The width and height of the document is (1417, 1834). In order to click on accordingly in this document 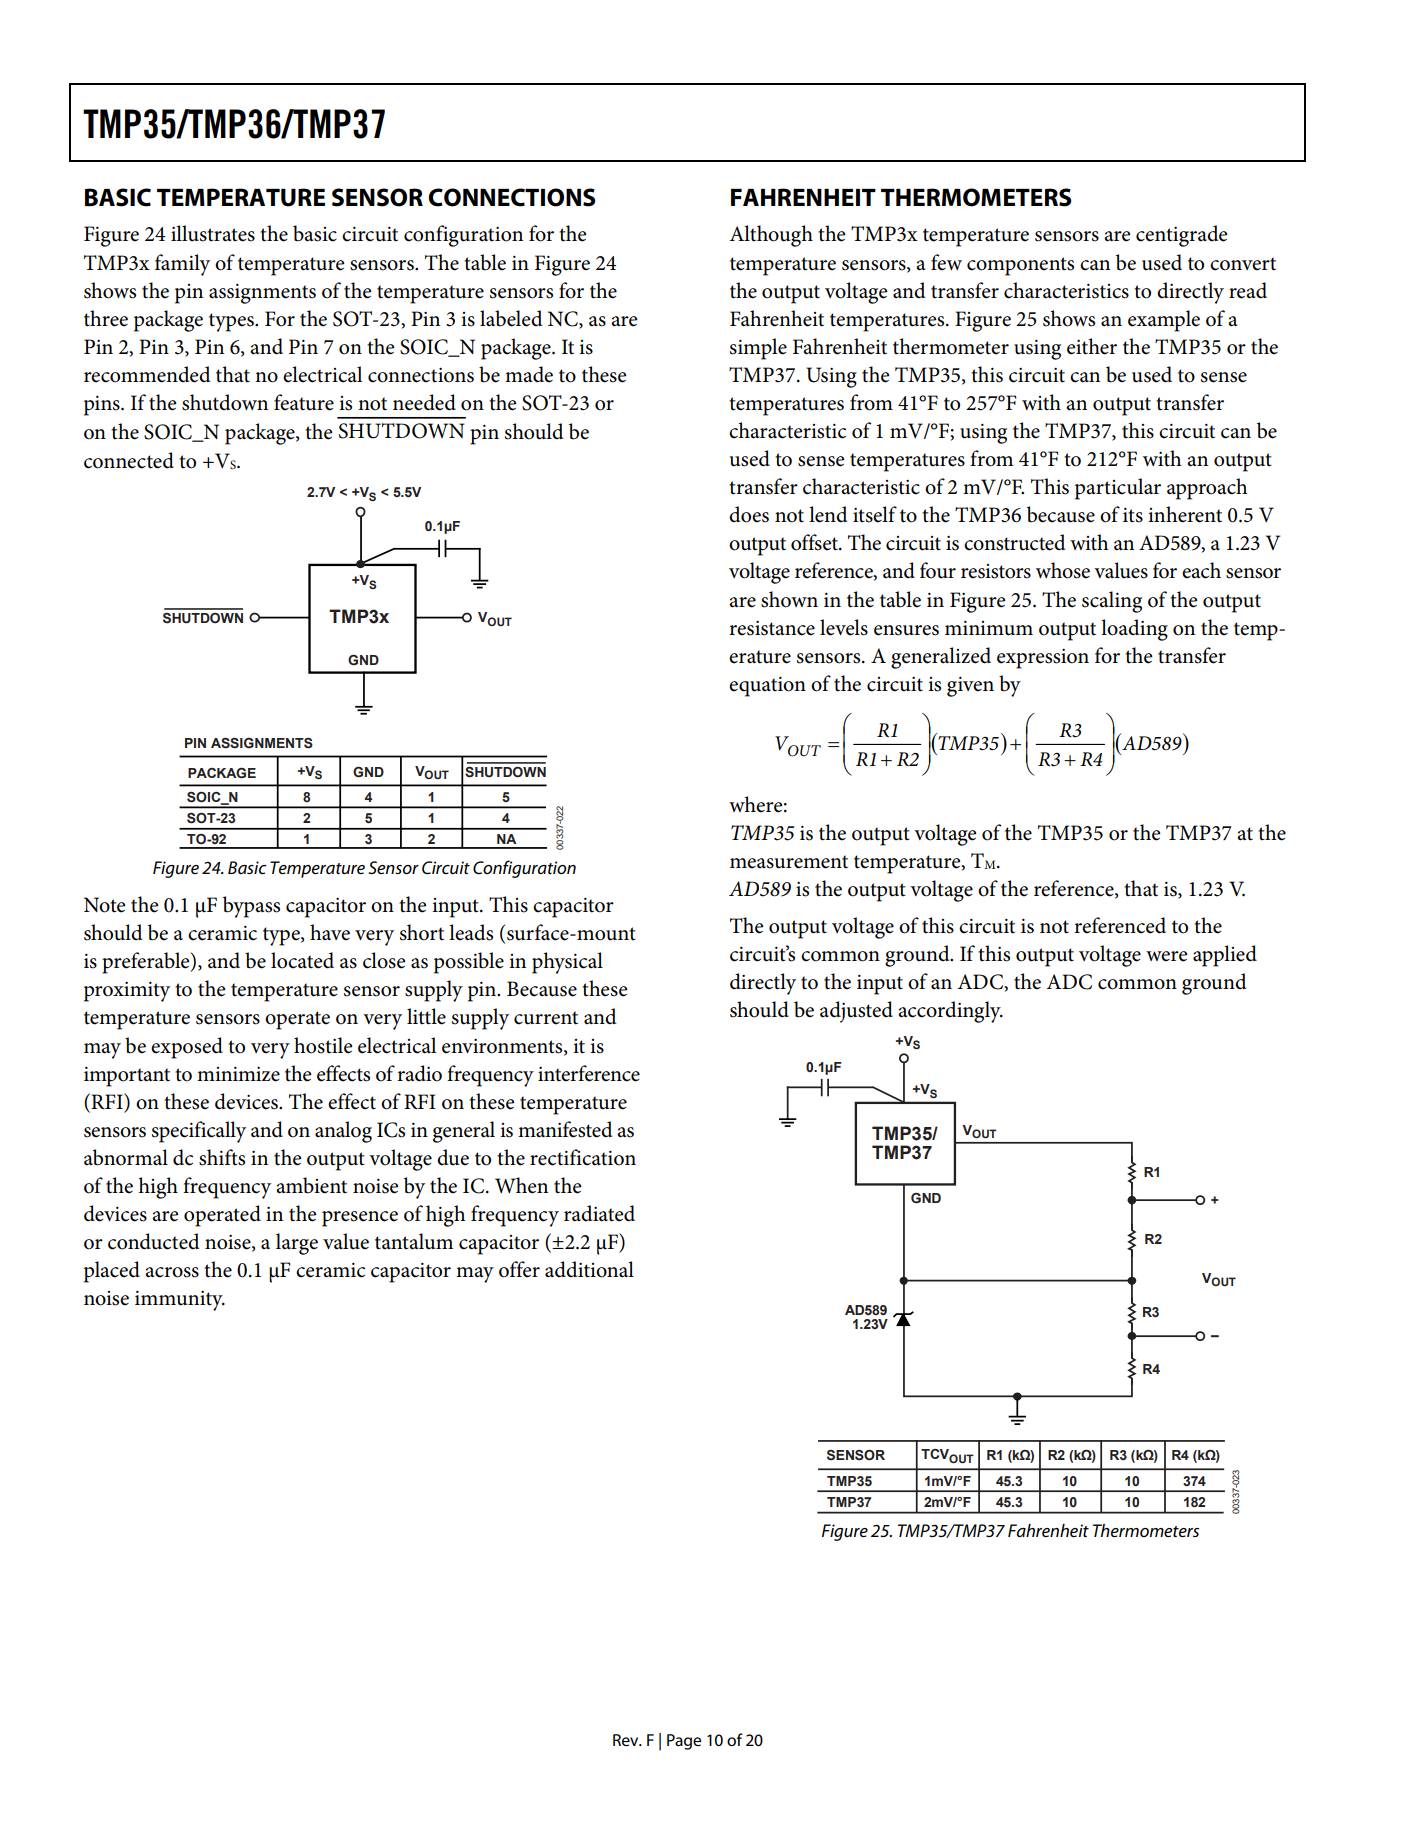, I will do `click(950, 1012)`.
